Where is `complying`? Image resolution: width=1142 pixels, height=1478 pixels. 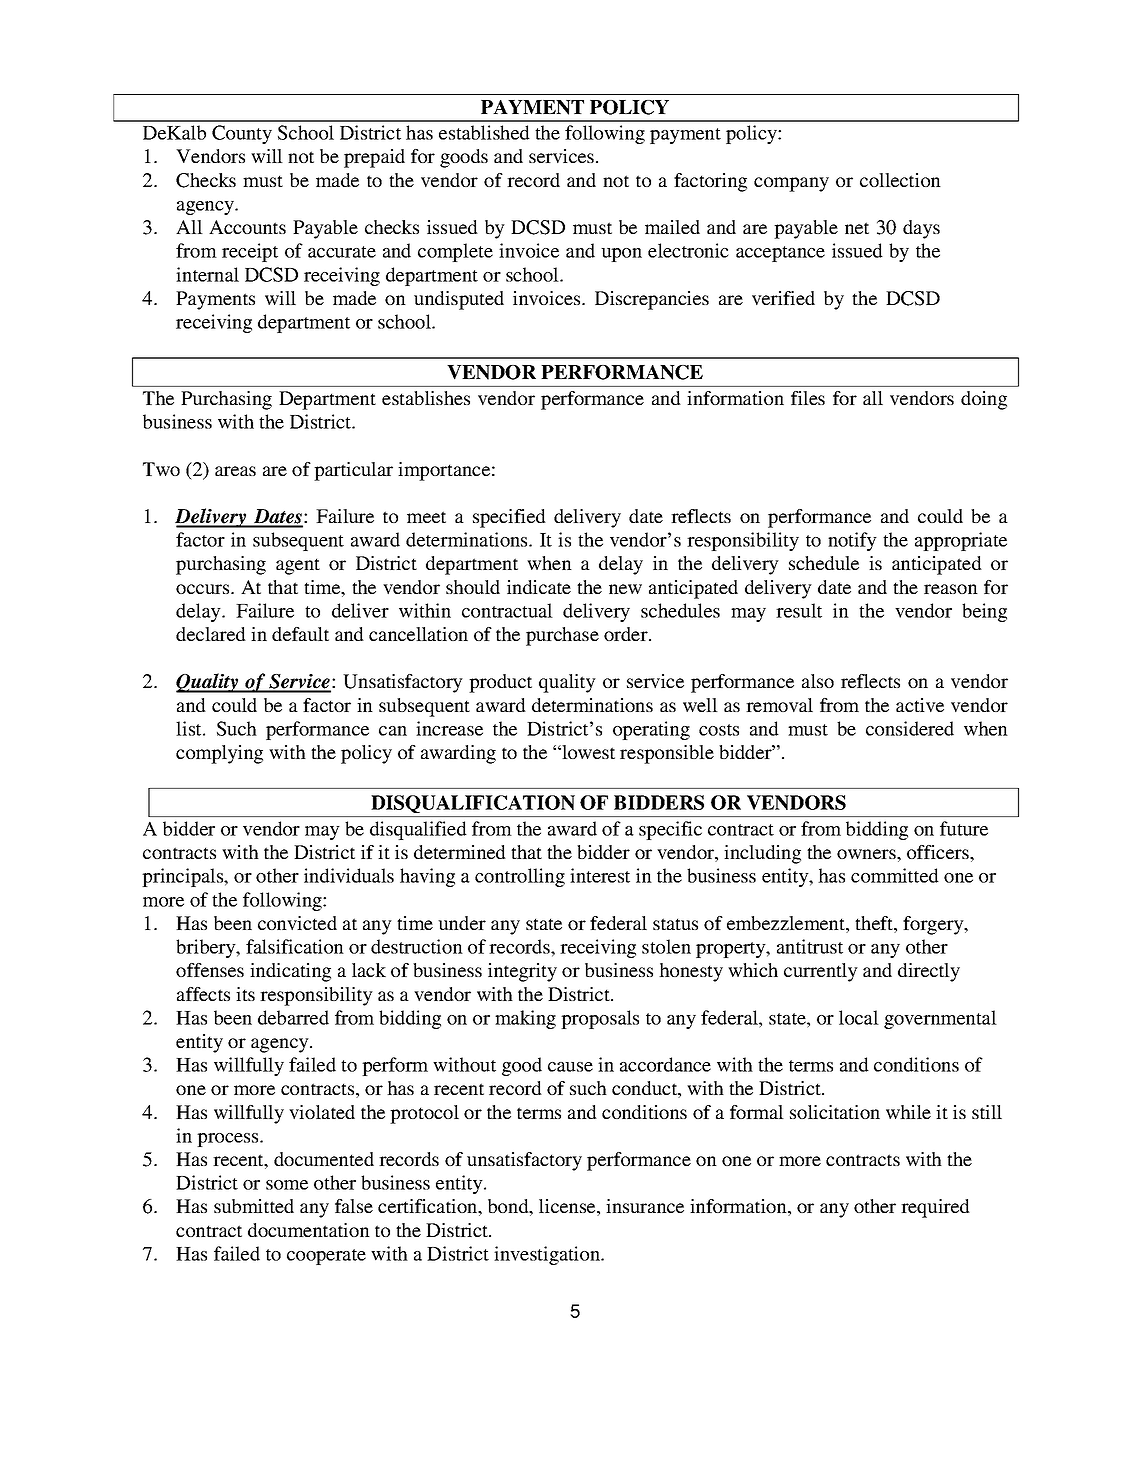 complying is located at coordinates (219, 754).
